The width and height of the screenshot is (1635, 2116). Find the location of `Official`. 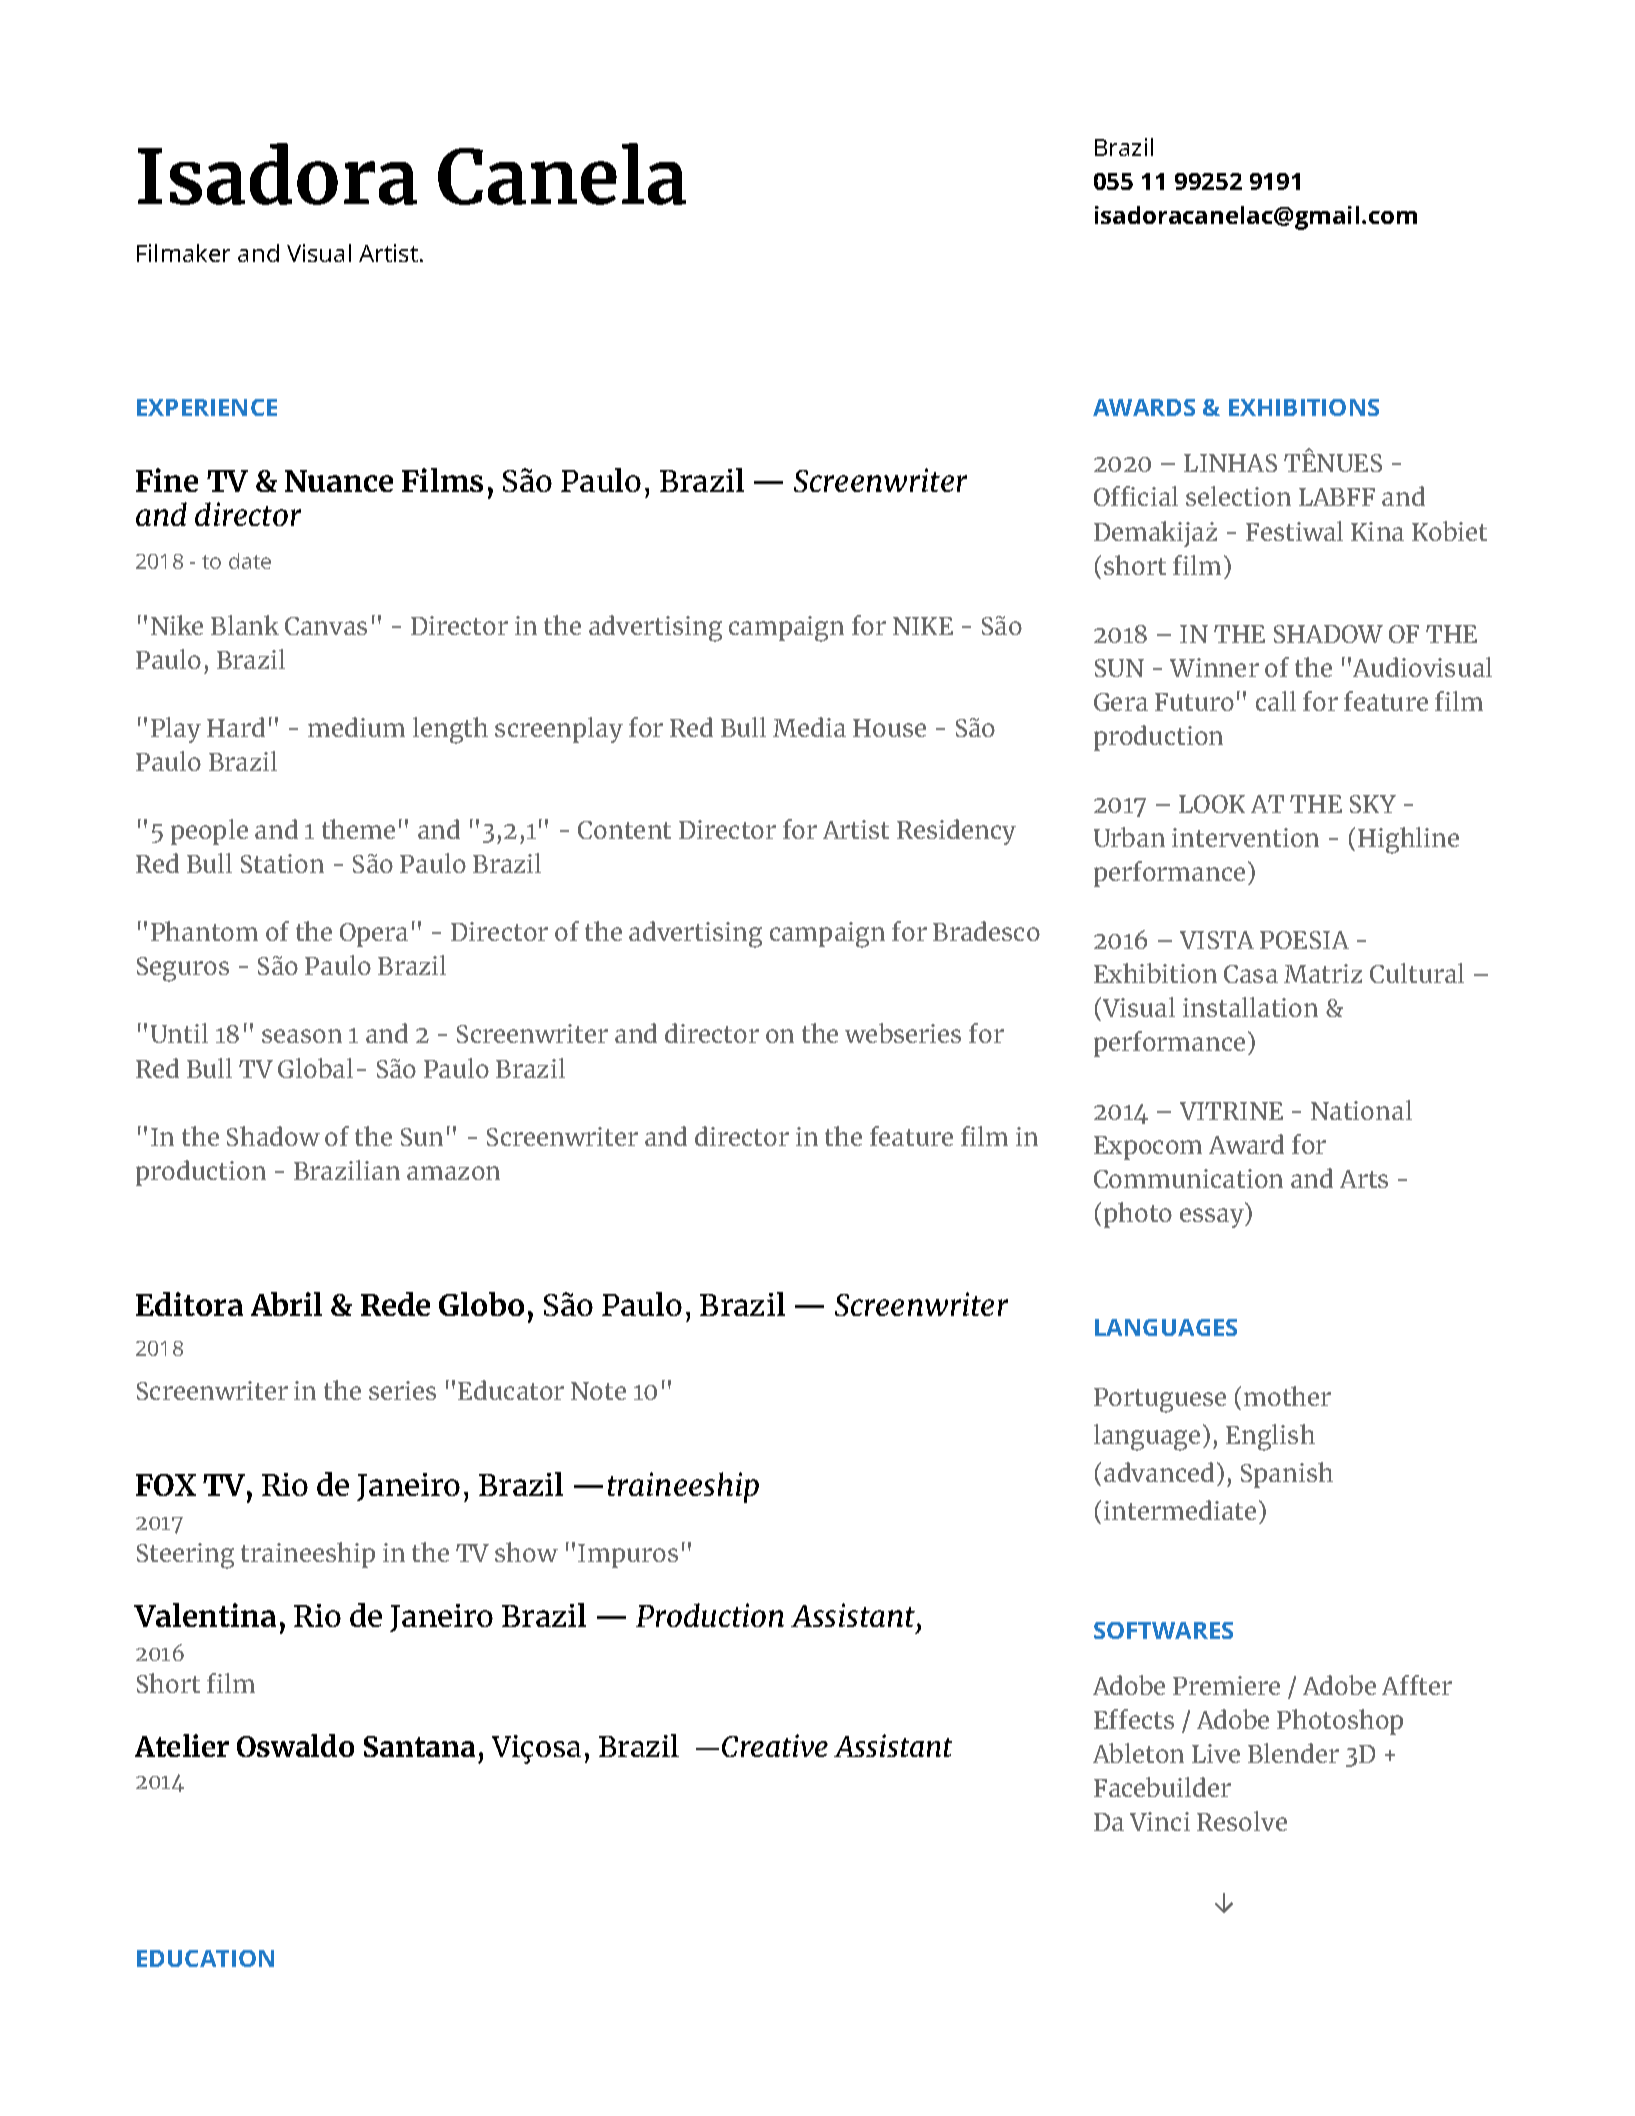

Official is located at coordinates (1136, 496).
